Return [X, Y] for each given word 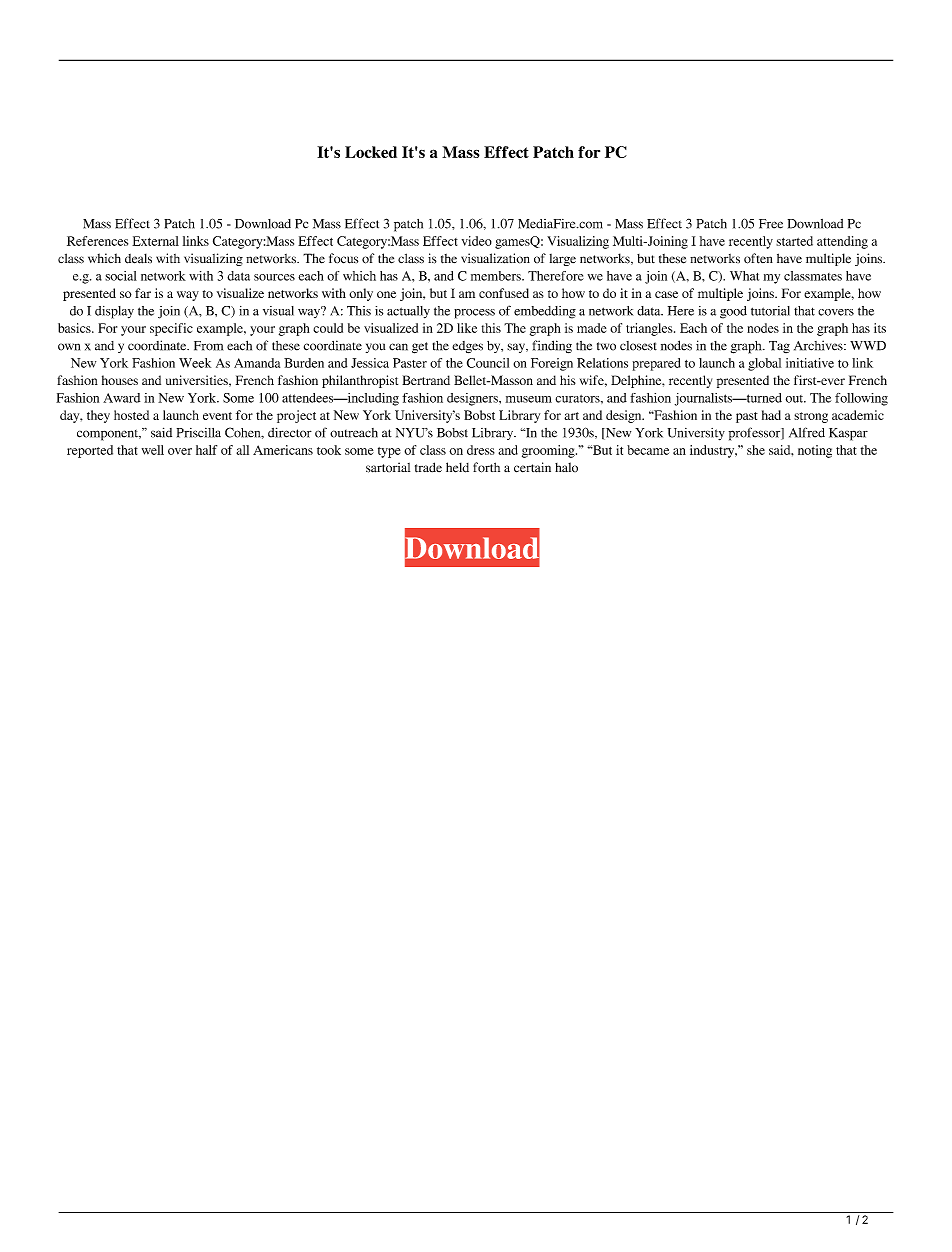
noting [815, 451]
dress [481, 450]
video [477, 241]
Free [771, 224]
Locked [371, 152]
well [153, 450]
